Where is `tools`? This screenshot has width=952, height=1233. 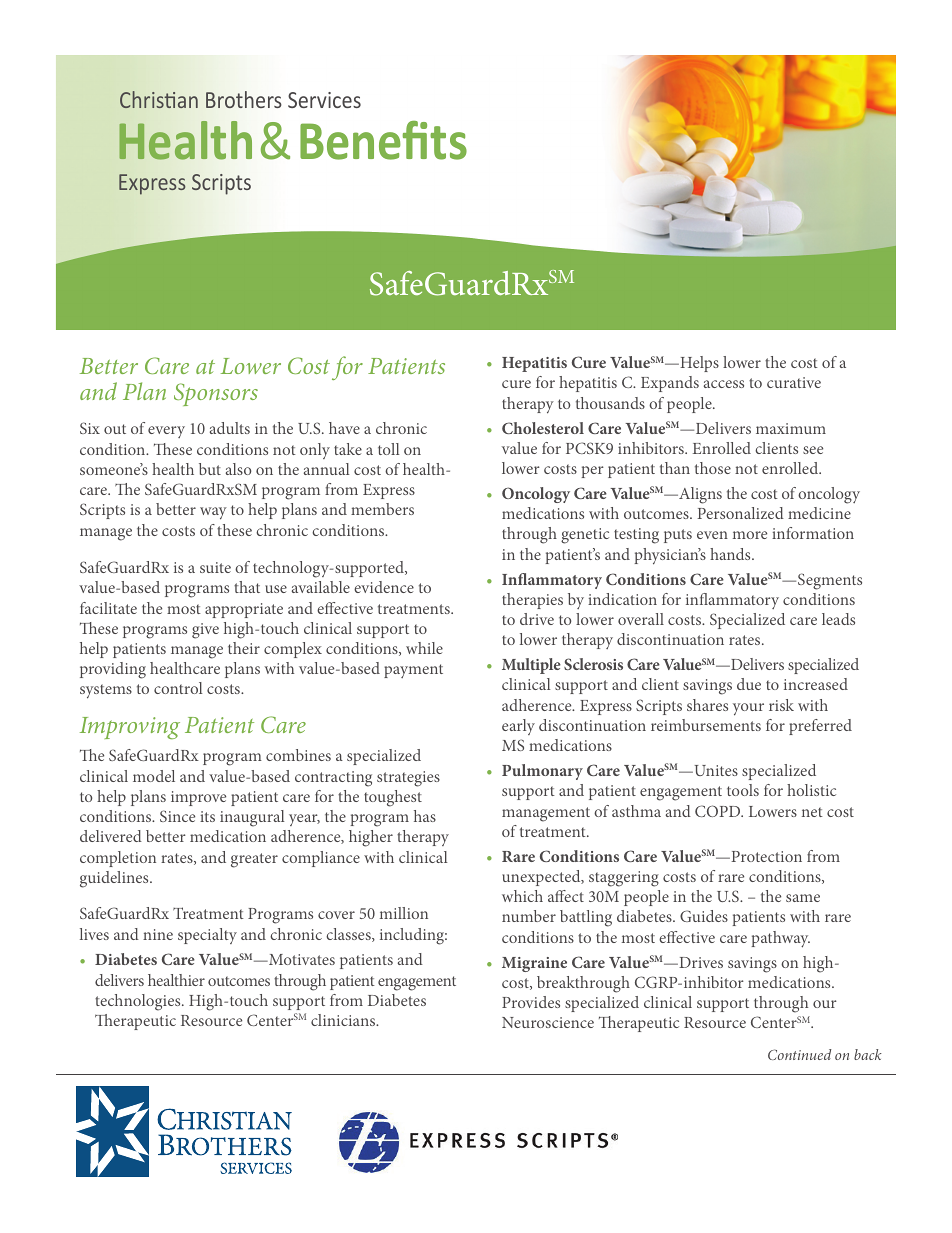 tools is located at coordinates (743, 790).
